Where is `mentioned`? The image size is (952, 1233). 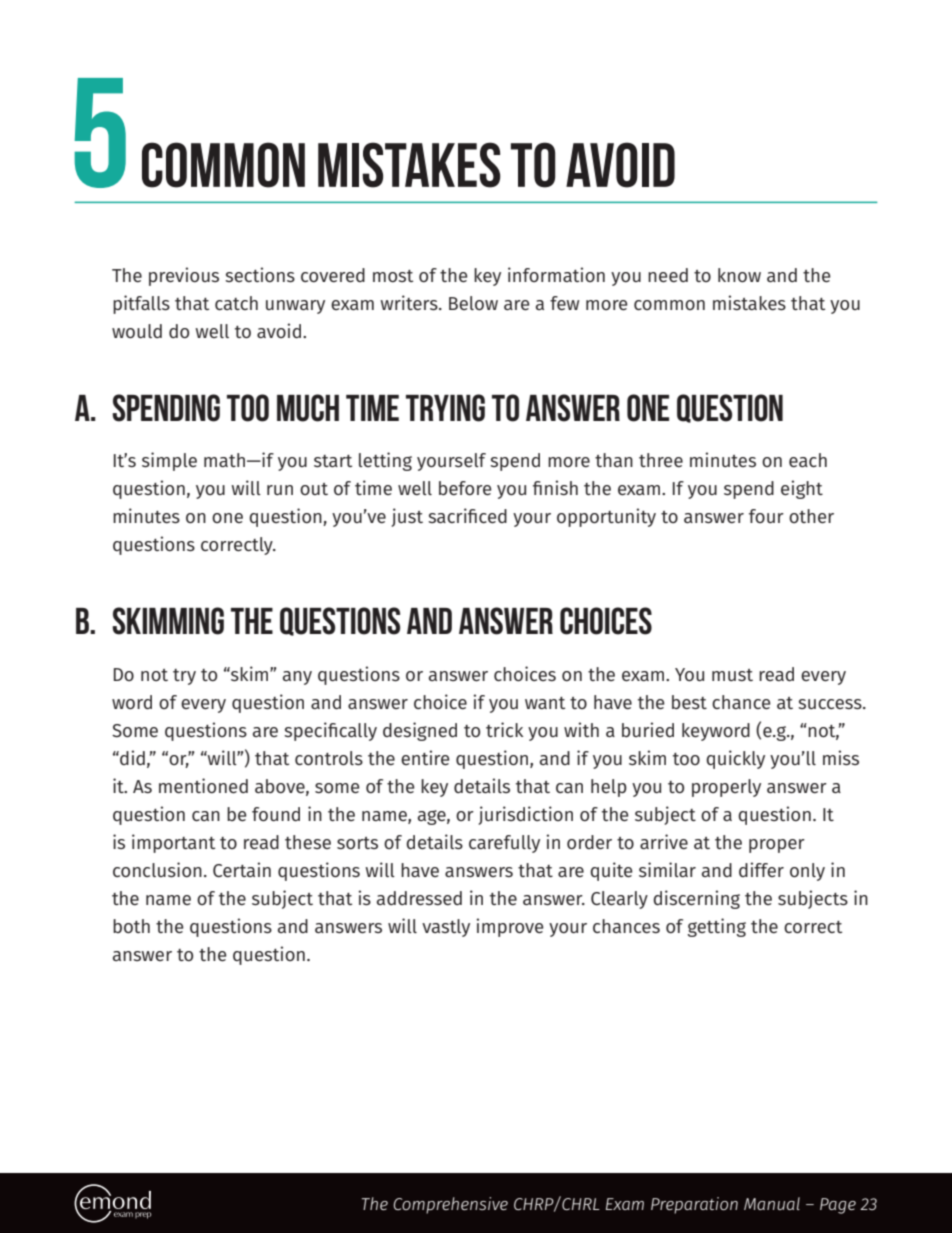 mentioned is located at coordinates (203, 786).
